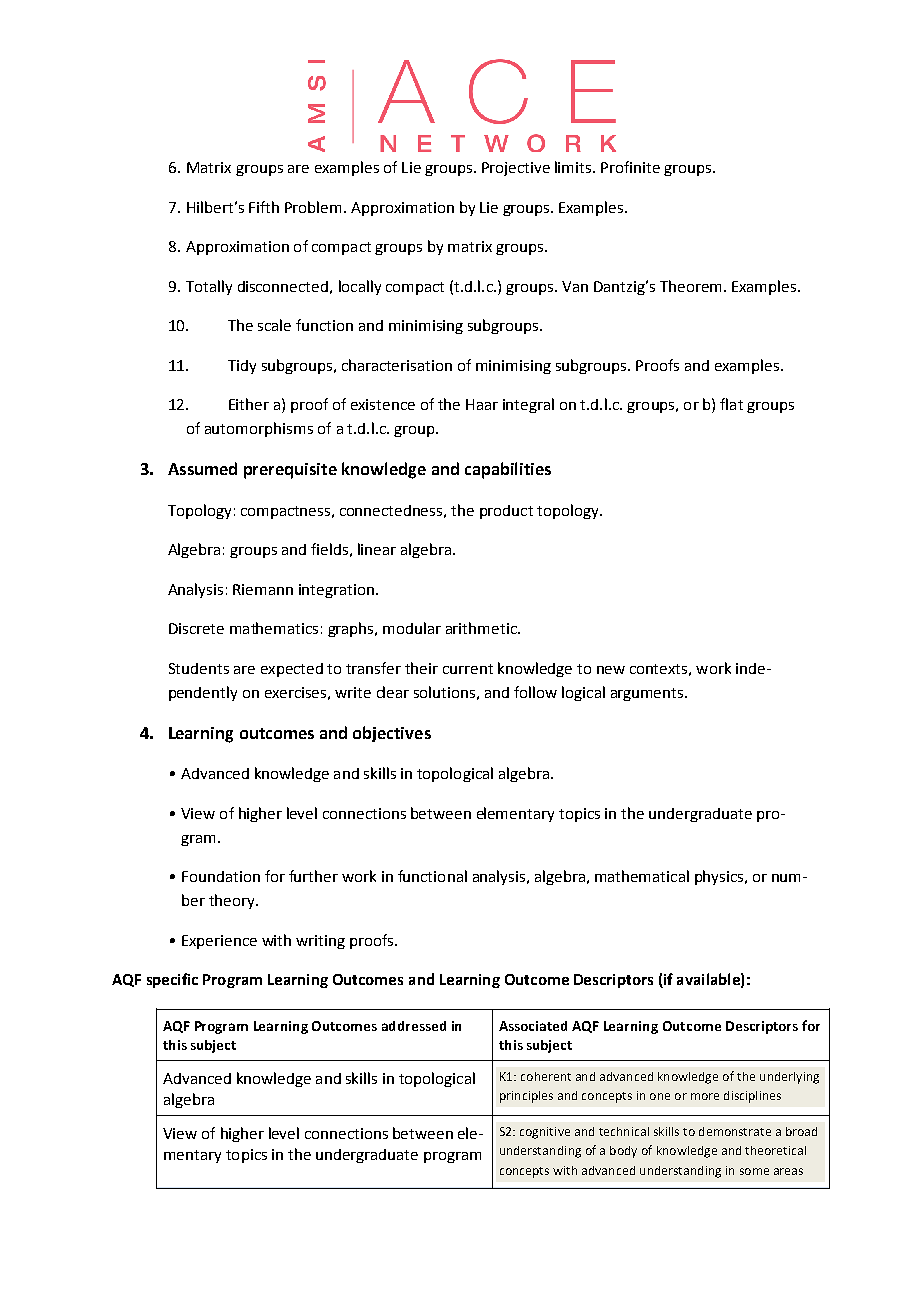 Image resolution: width=924 pixels, height=1309 pixels. What do you see at coordinates (221, 876) in the screenshot?
I see `Foundation` at bounding box center [221, 876].
